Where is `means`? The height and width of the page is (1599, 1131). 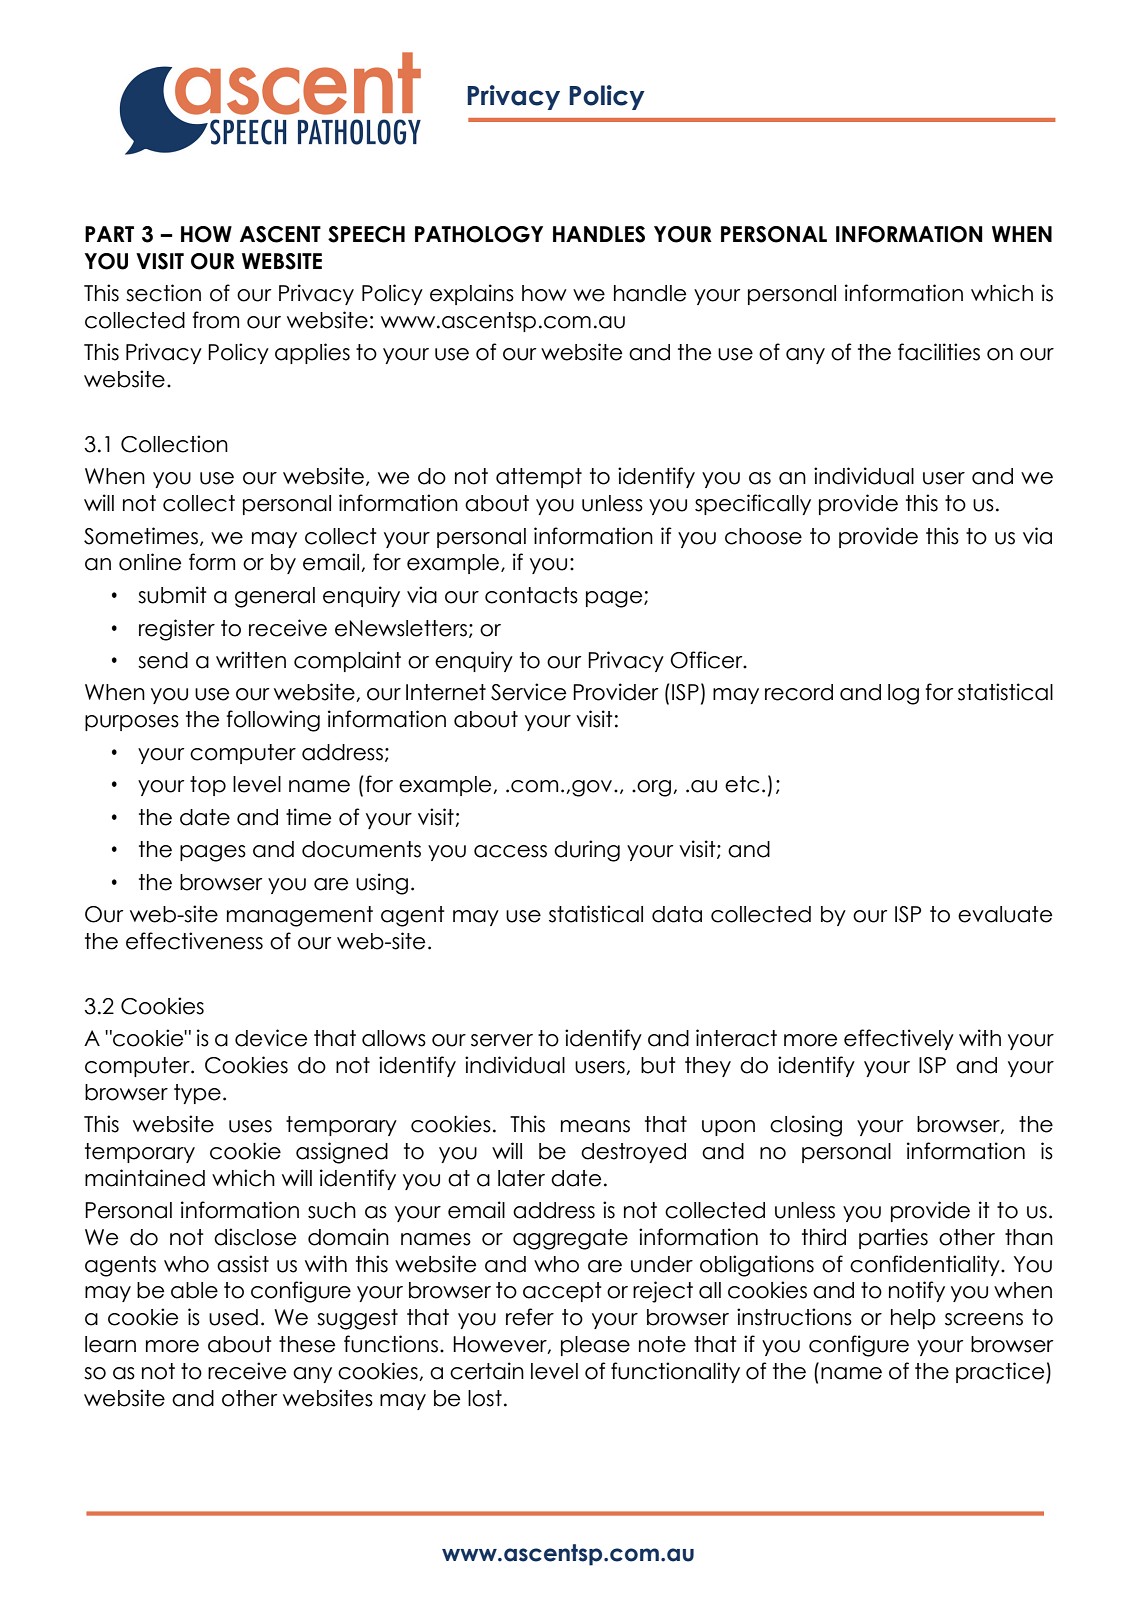
means is located at coordinates (595, 1126).
